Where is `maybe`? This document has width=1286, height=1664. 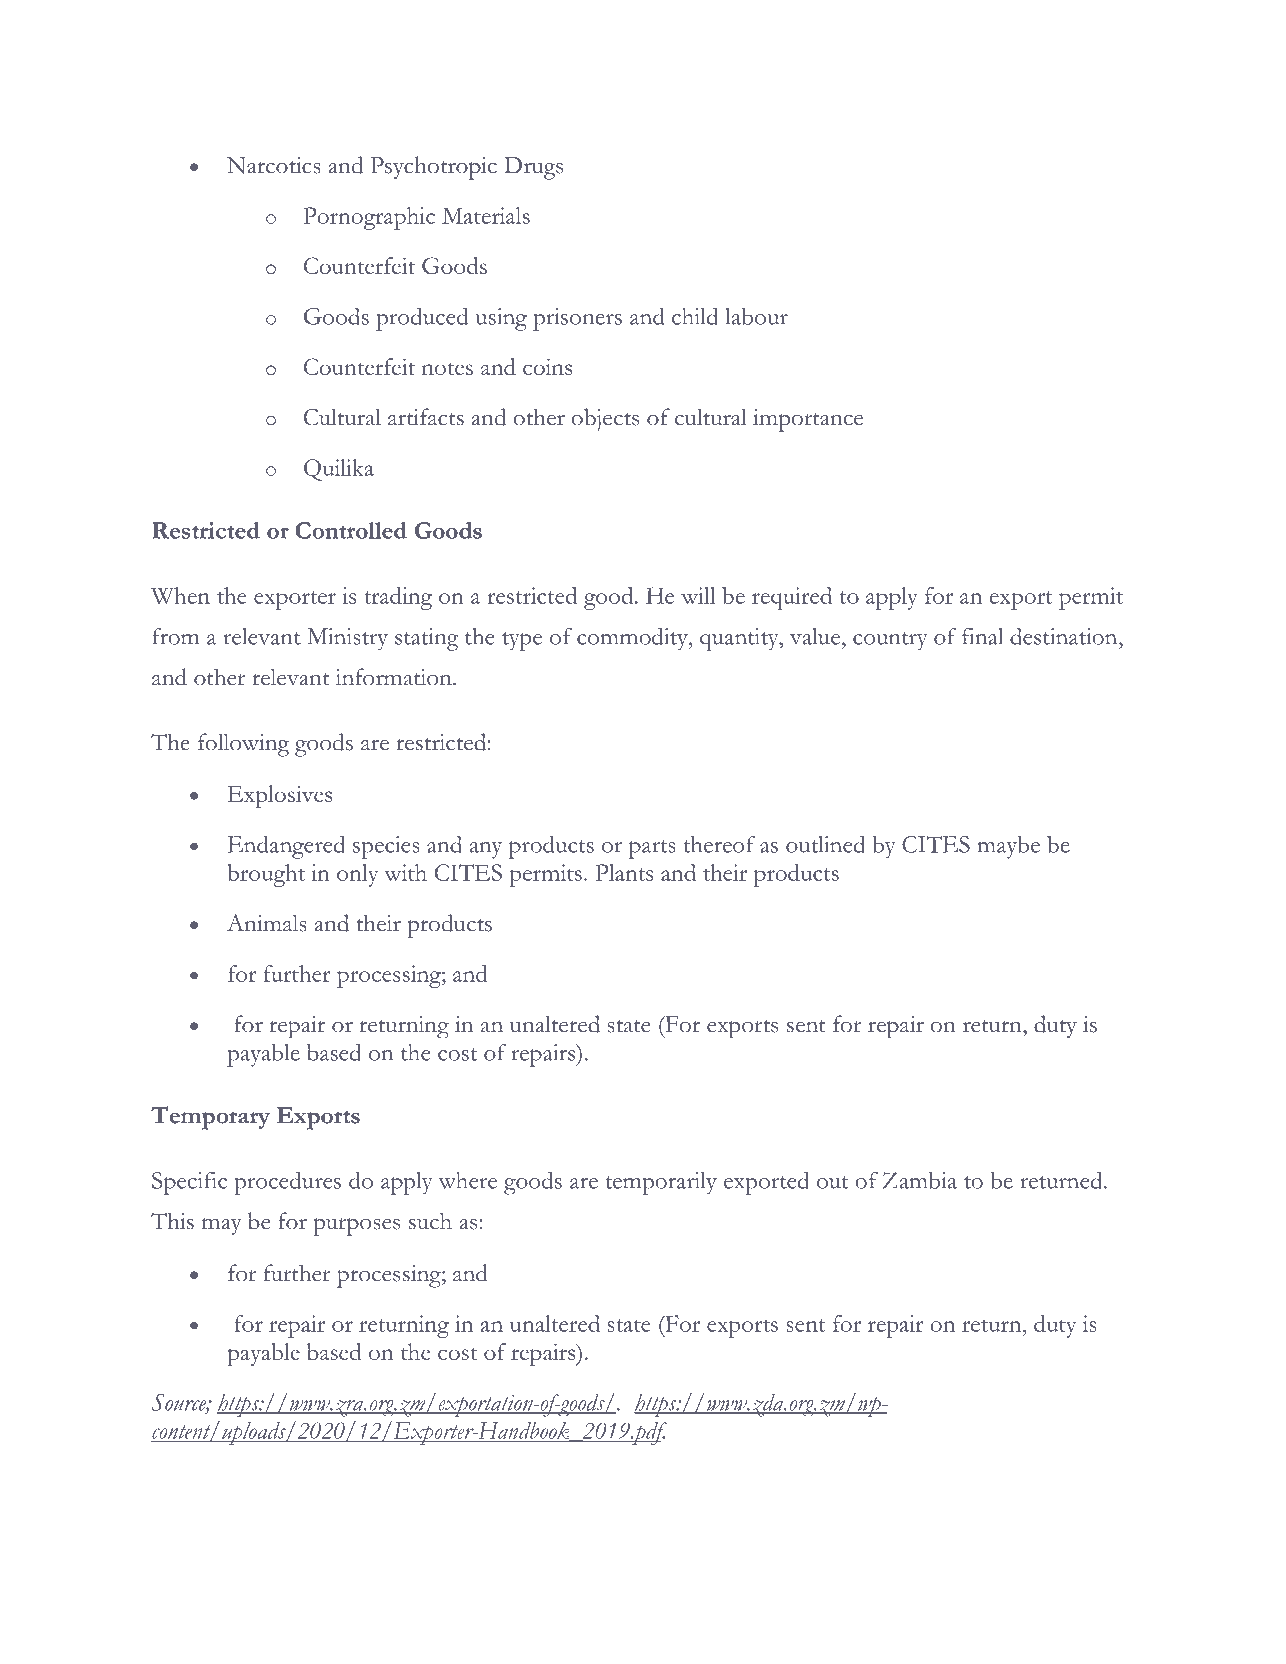 maybe is located at coordinates (1008, 847).
